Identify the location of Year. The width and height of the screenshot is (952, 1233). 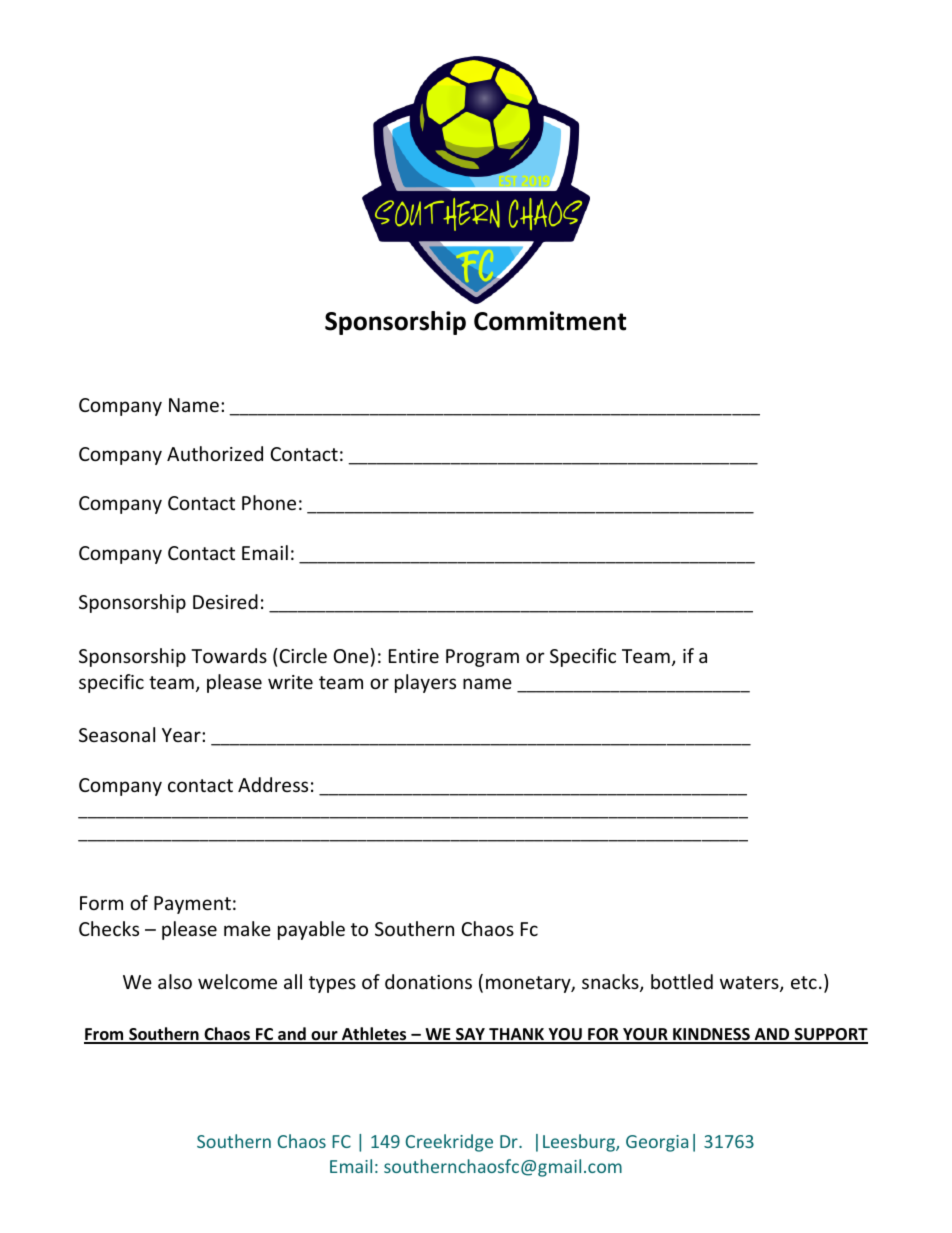
(182, 735).
